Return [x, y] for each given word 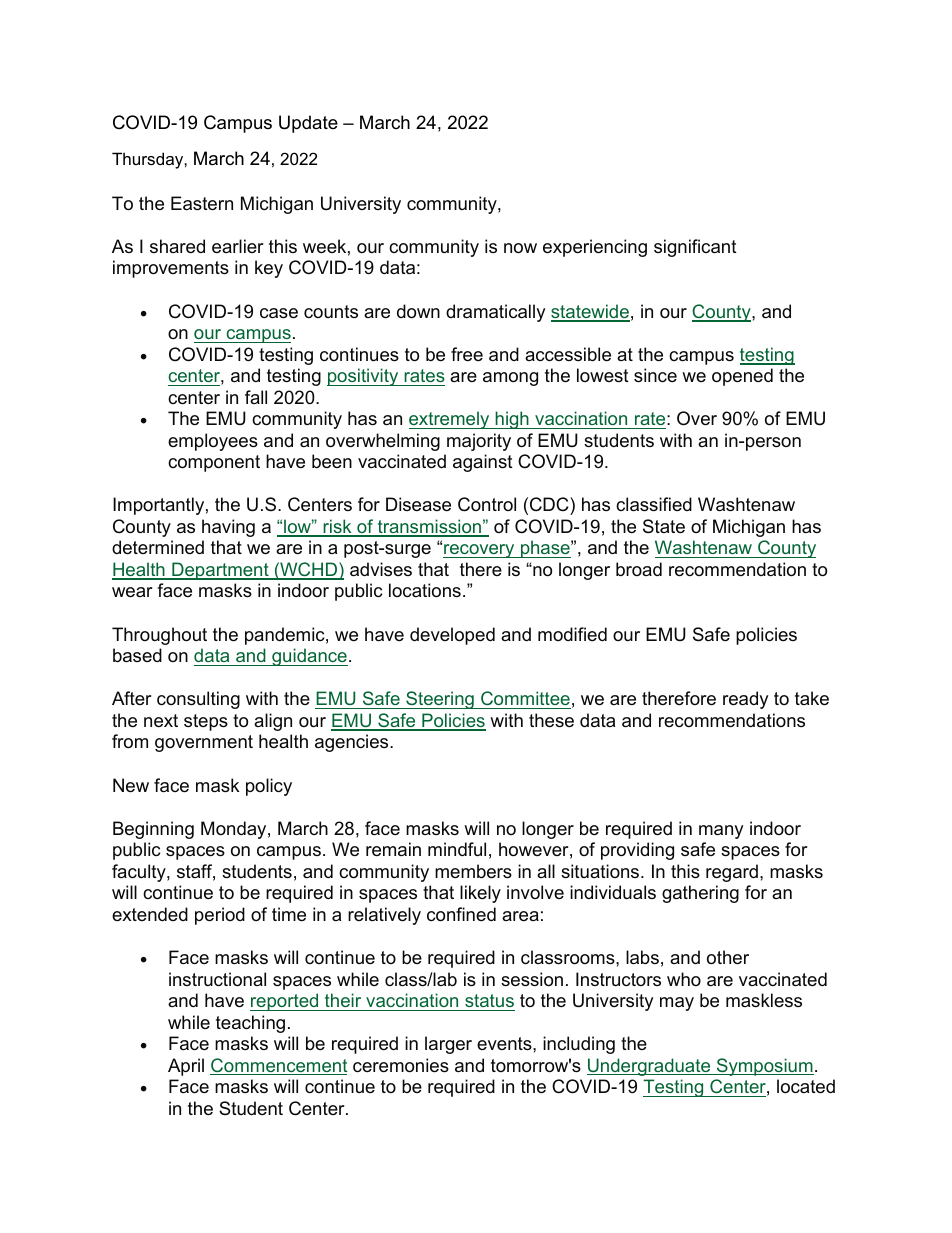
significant [695, 248]
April [186, 1067]
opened [742, 377]
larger [448, 1045]
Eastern [202, 203]
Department [220, 571]
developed [452, 636]
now [520, 248]
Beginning [153, 830]
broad [639, 569]
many [721, 832]
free [467, 354]
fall [256, 397]
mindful [457, 849]
